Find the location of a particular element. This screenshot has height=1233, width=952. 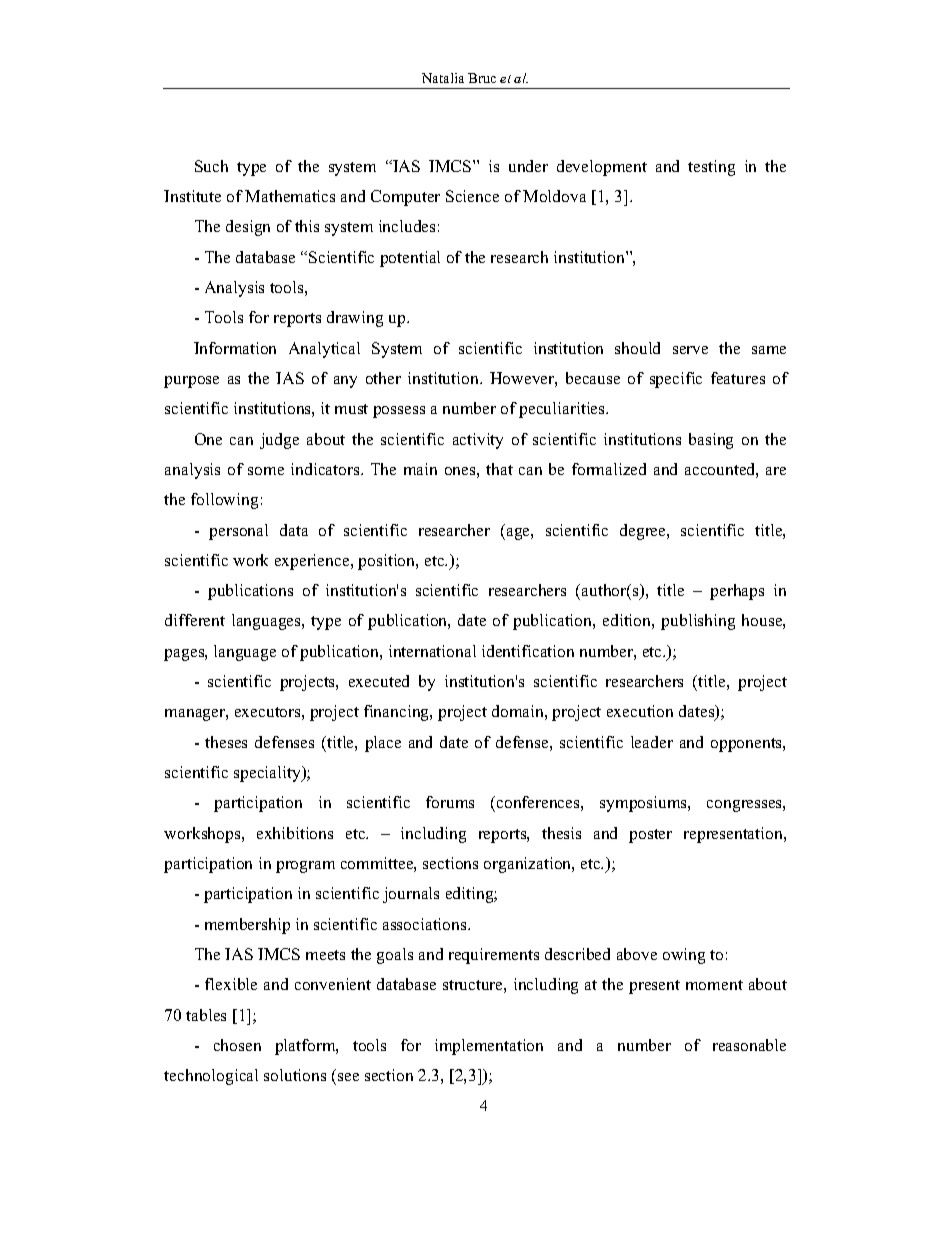

theses is located at coordinates (226, 742).
